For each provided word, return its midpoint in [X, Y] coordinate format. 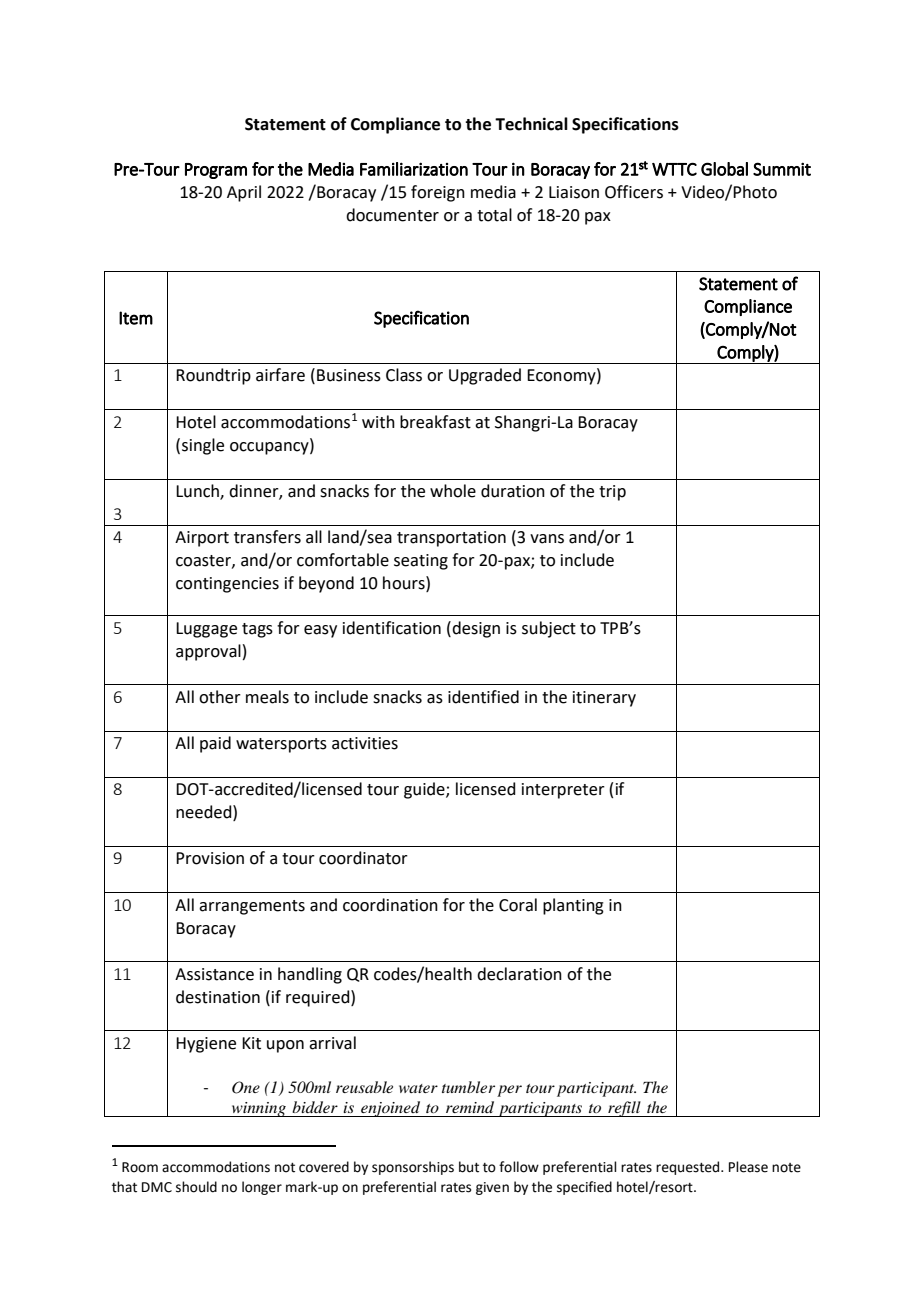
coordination [390, 905]
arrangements [252, 907]
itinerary [604, 699]
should [196, 1187]
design [475, 629]
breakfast [435, 422]
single [203, 446]
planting [573, 906]
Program [216, 171]
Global [724, 169]
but [469, 1167]
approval [208, 652]
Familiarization [414, 169]
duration [513, 491]
